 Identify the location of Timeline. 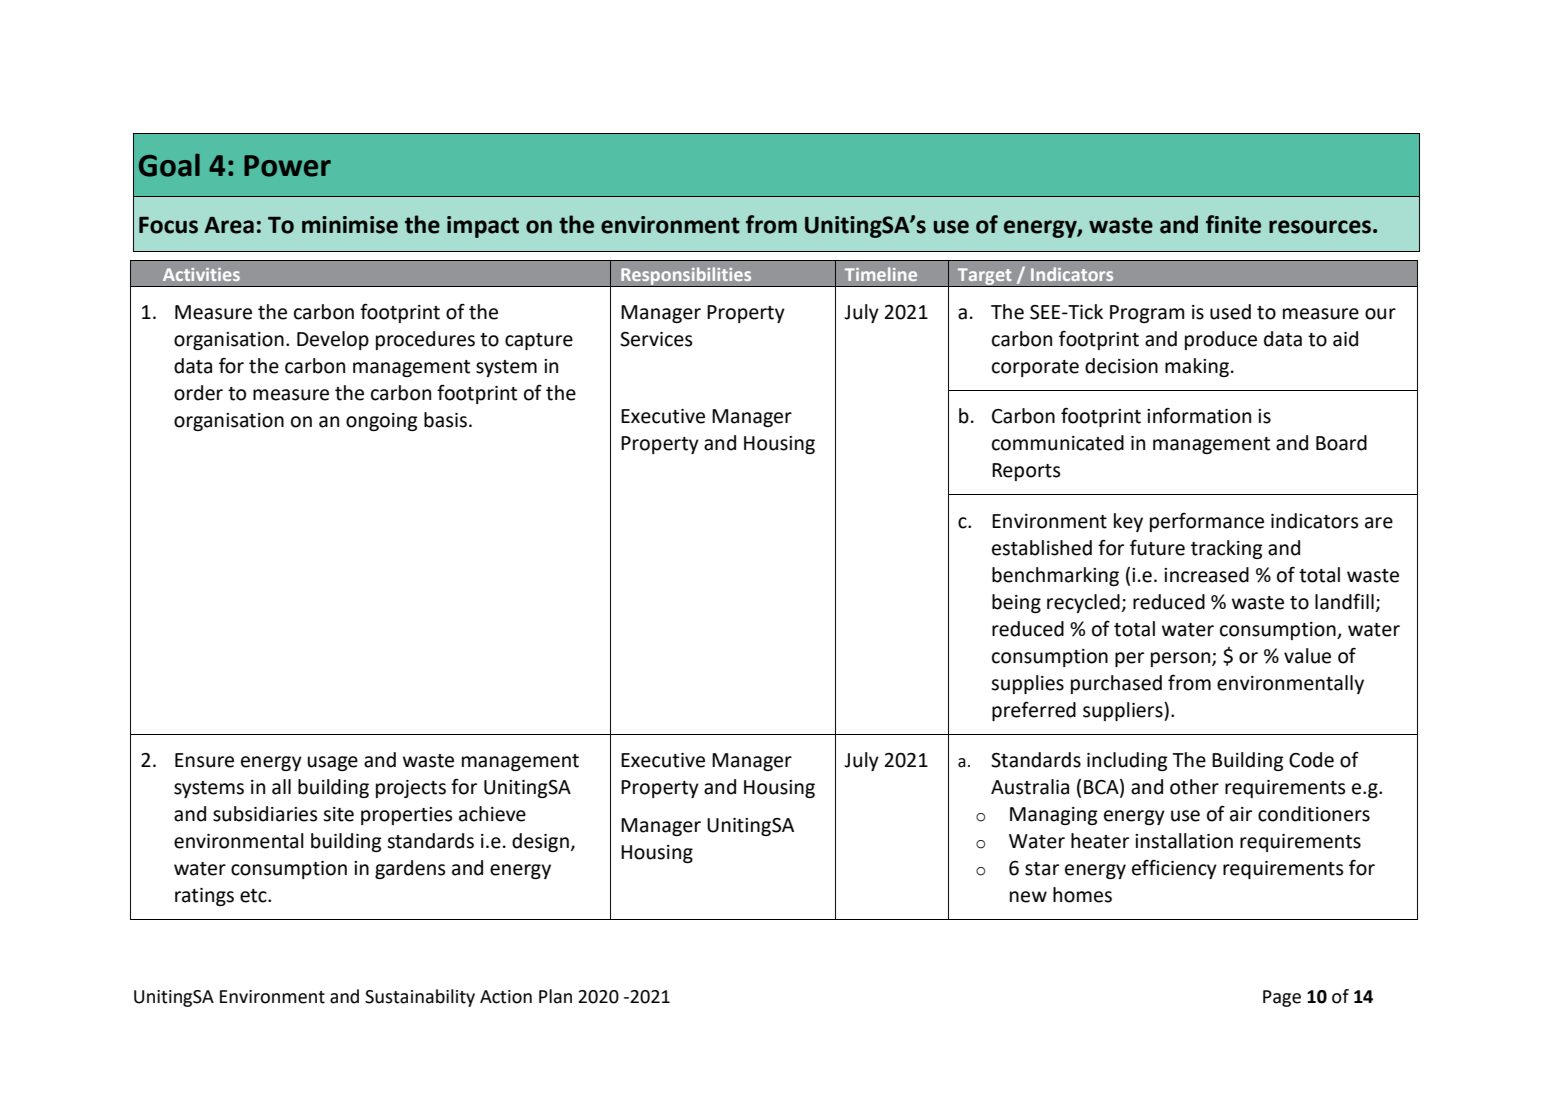
(881, 274).
